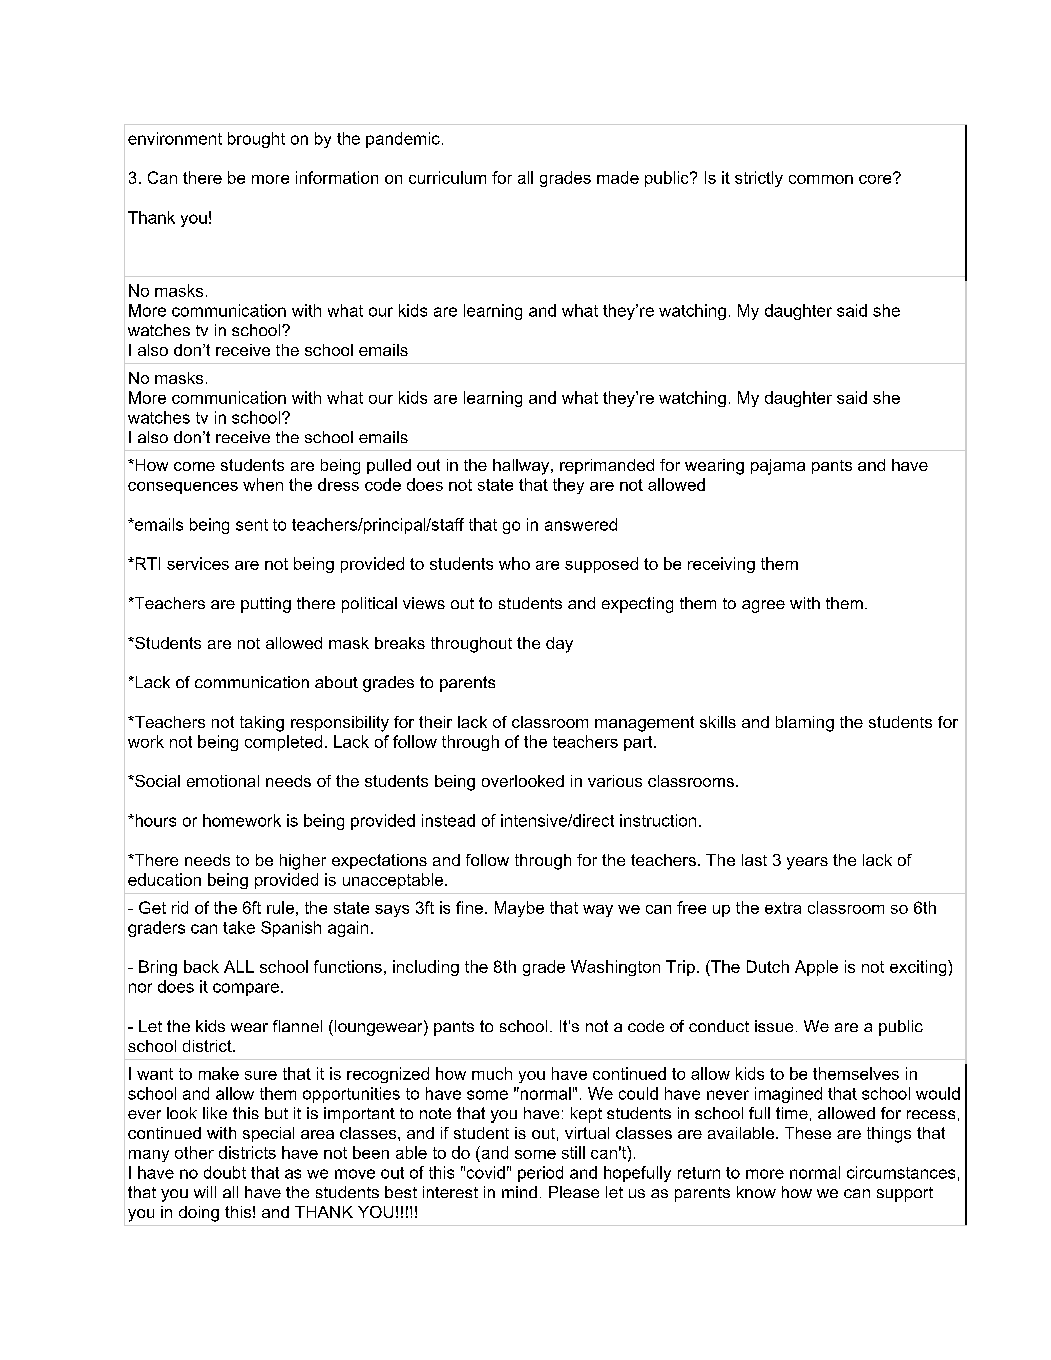 Image resolution: width=1051 pixels, height=1360 pixels. I want to click on period, so click(540, 1174).
